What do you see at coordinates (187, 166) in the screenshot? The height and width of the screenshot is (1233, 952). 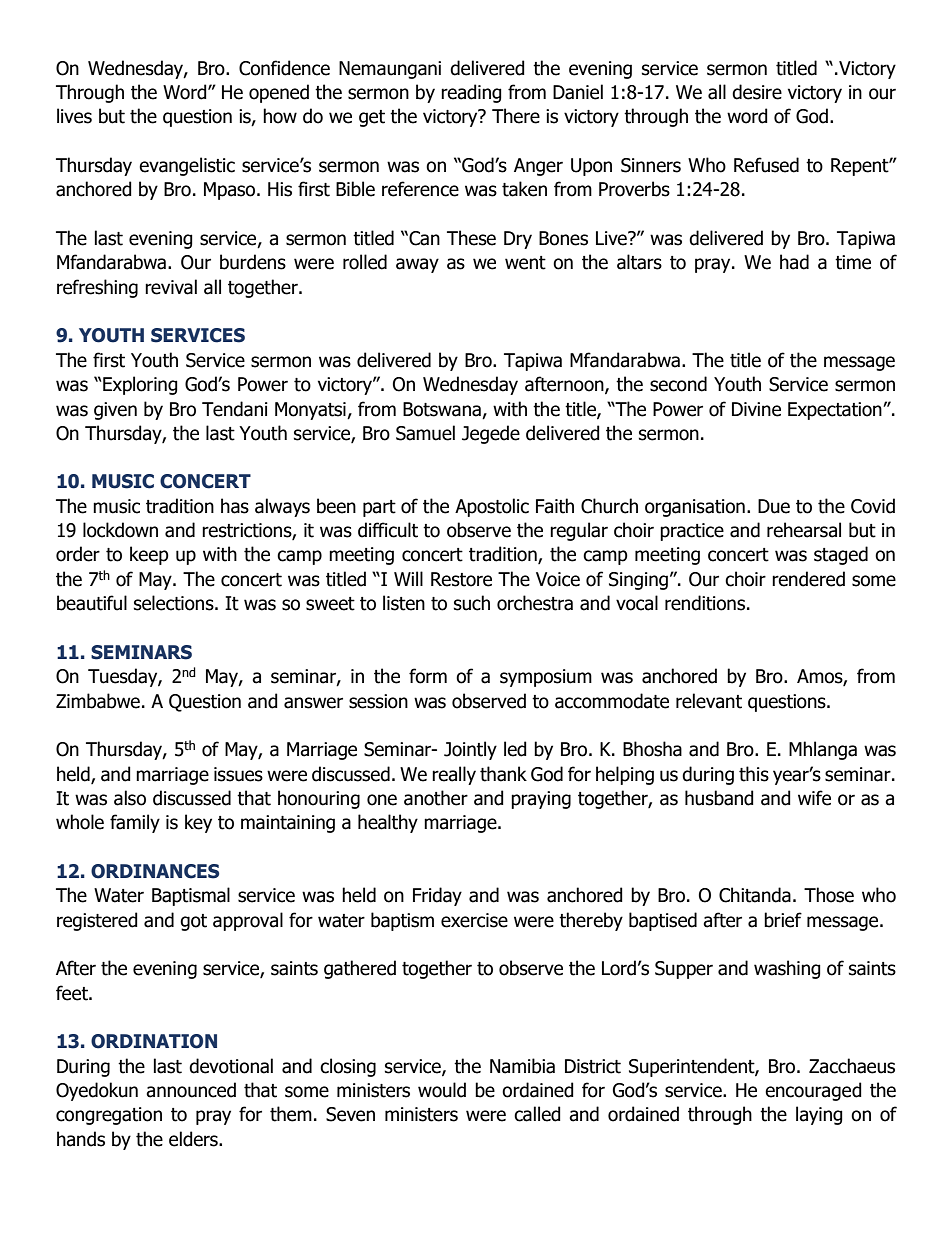 I see `evangelistic` at bounding box center [187, 166].
